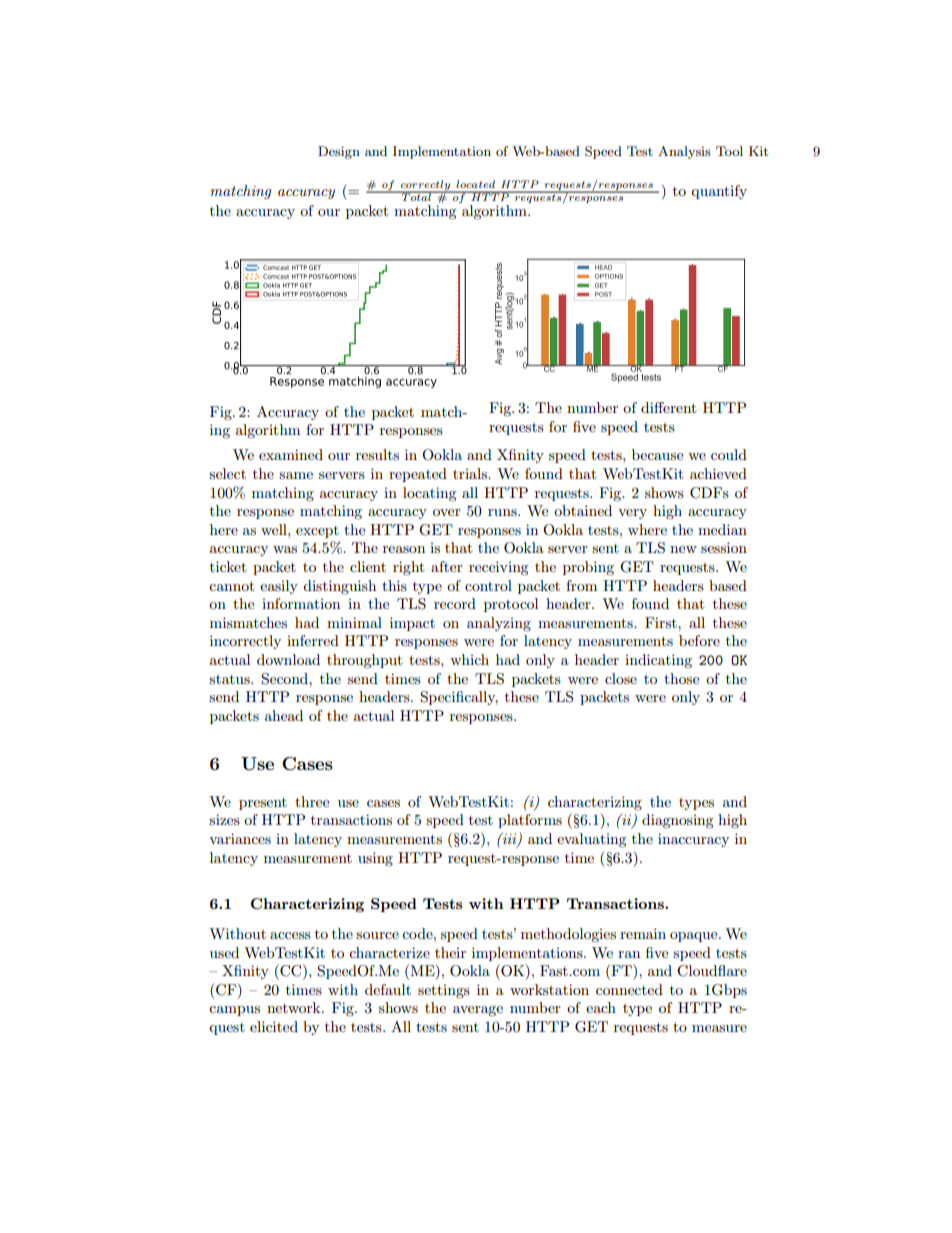 This screenshot has width=952, height=1233. I want to click on diagnosing, so click(678, 821).
